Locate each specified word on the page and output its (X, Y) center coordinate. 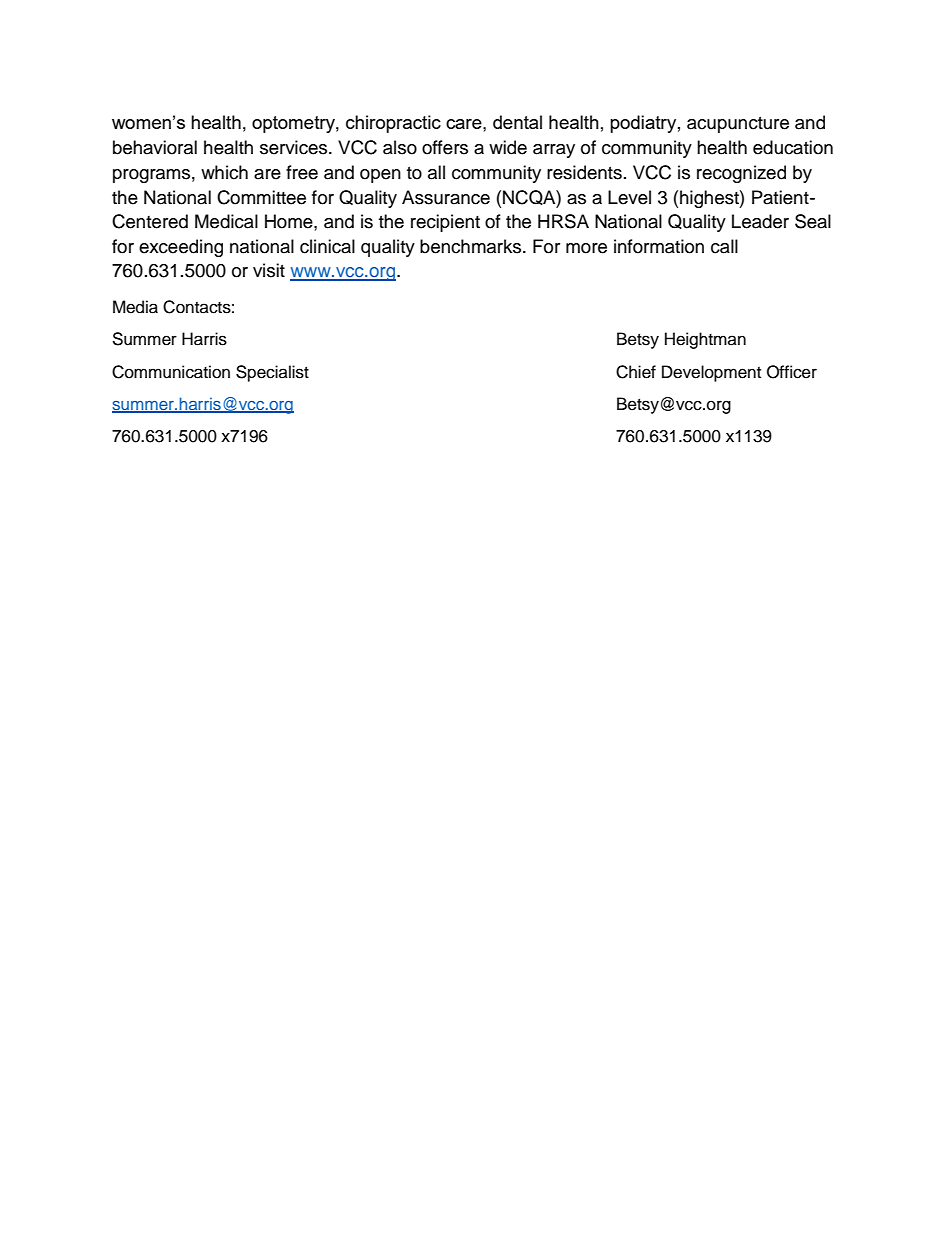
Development (711, 373)
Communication (171, 372)
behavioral (155, 147)
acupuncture (738, 125)
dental (517, 122)
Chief (636, 372)
